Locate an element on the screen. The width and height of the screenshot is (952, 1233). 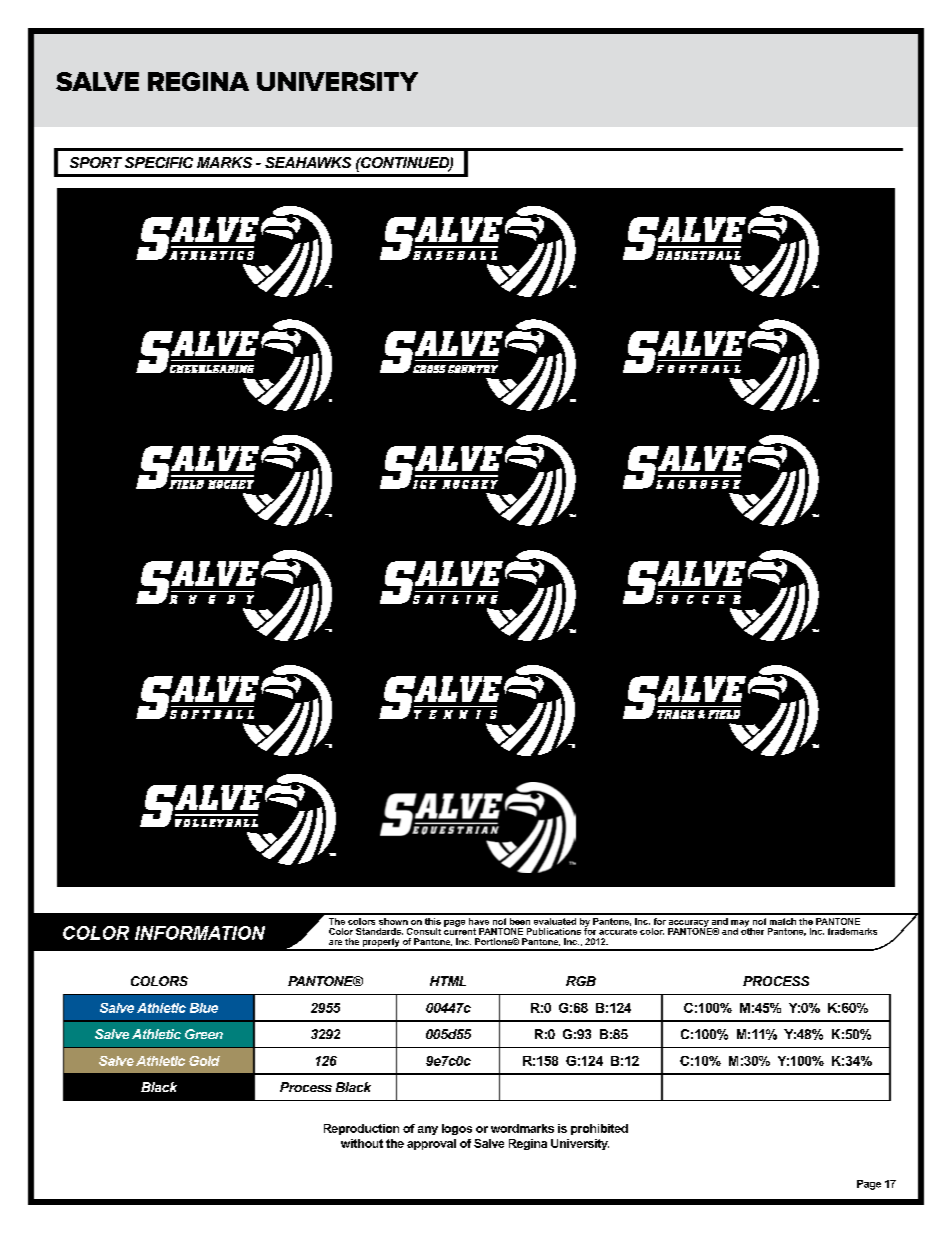
SEAHAWKS is located at coordinates (308, 162).
